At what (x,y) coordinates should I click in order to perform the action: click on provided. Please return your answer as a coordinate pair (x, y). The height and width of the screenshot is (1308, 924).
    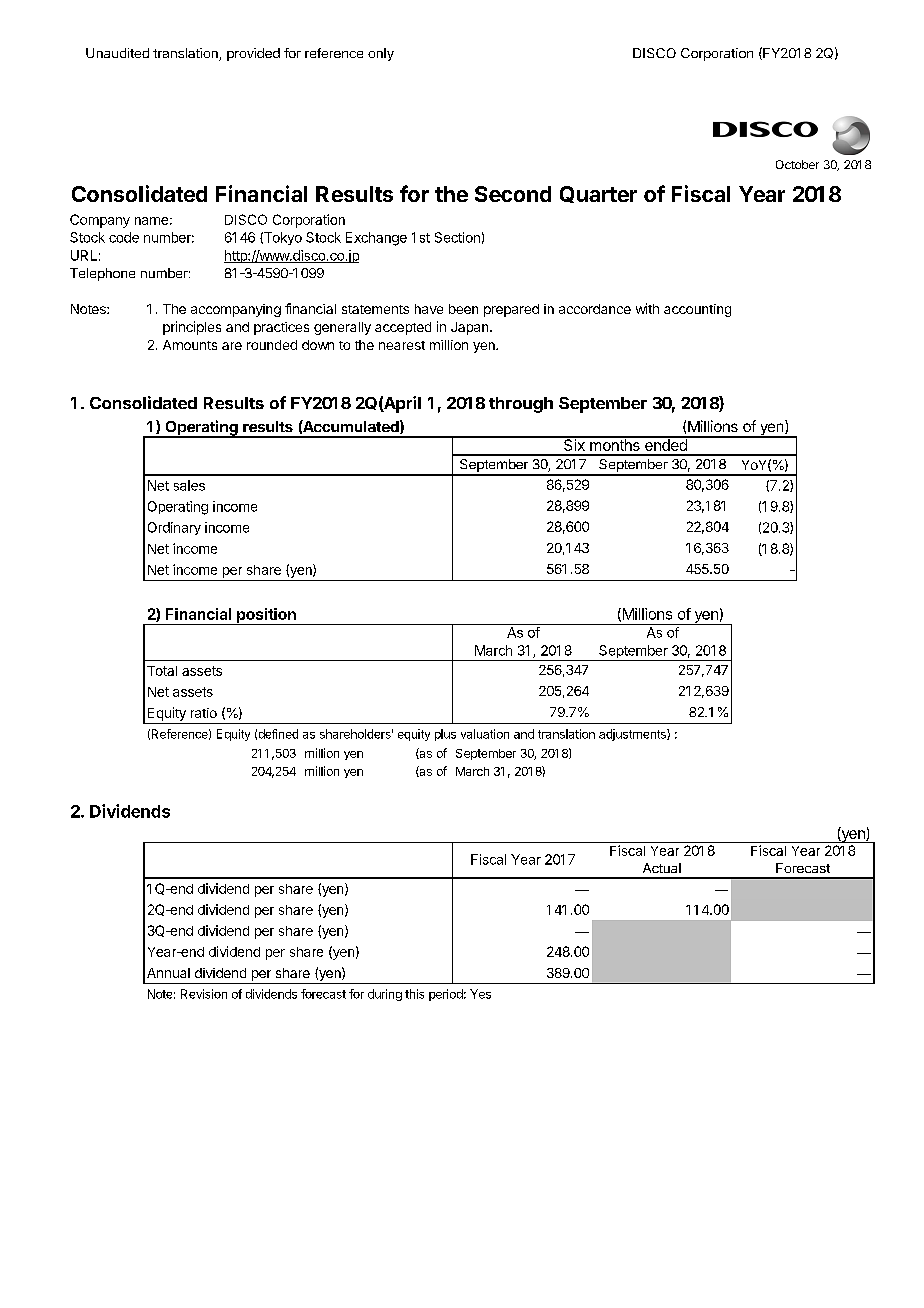
    Looking at the image, I should click on (253, 54).
